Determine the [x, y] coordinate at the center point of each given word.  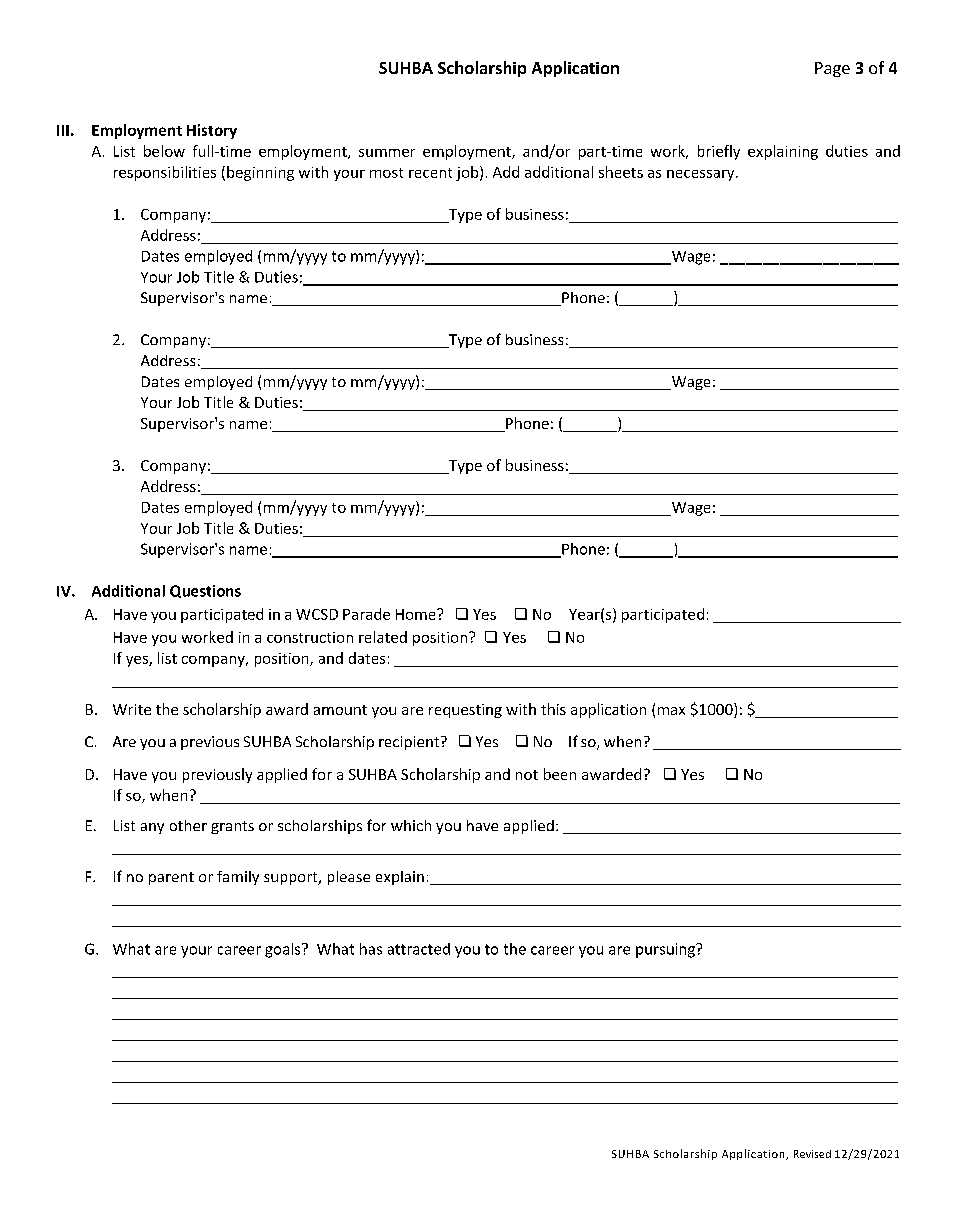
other [188, 825]
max [671, 711]
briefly [719, 152]
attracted [419, 949]
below [164, 151]
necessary [702, 175]
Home [417, 614]
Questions [205, 591]
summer [387, 153]
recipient [410, 743]
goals [284, 950]
